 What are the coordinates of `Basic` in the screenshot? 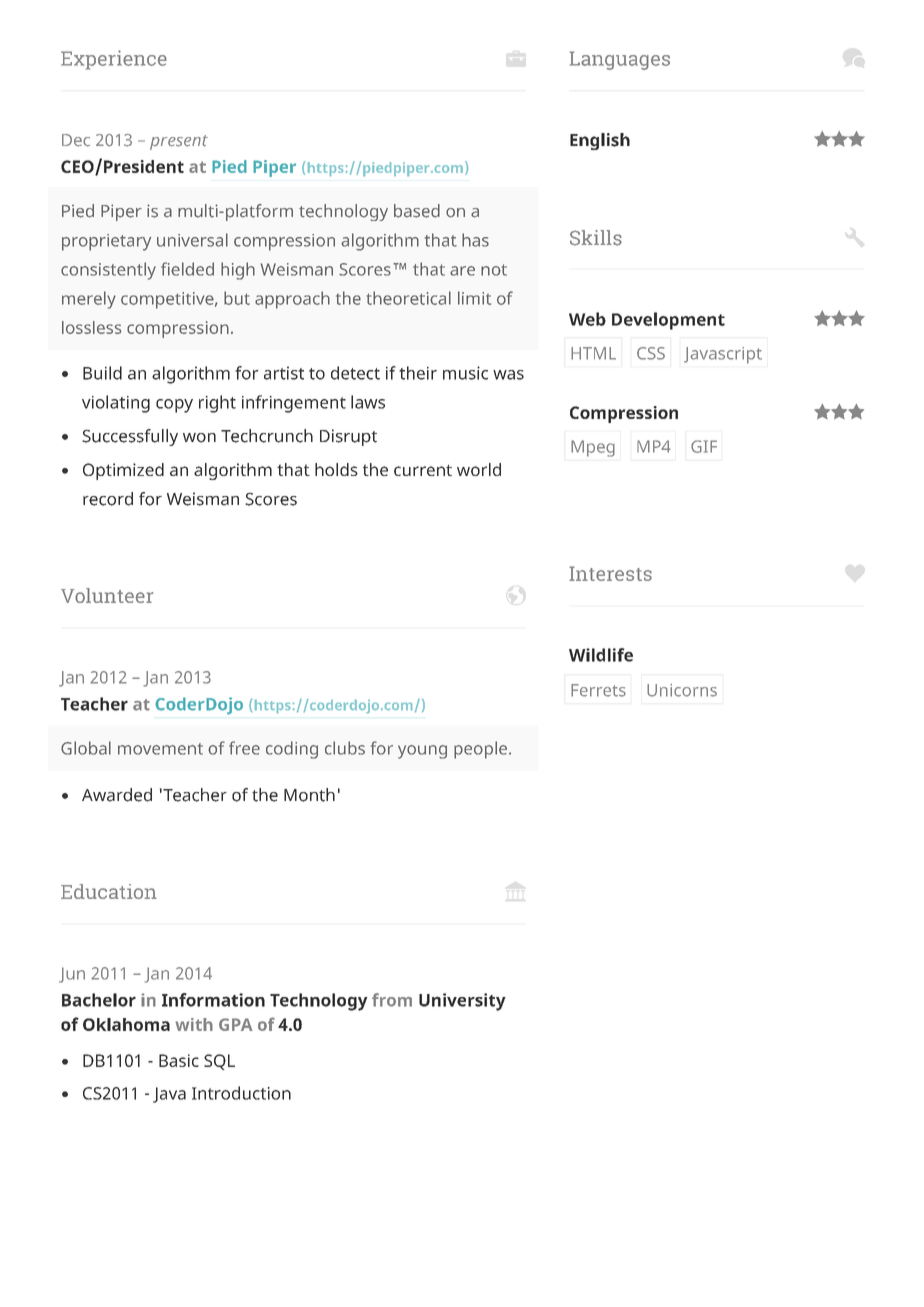 It's located at (179, 1060).
